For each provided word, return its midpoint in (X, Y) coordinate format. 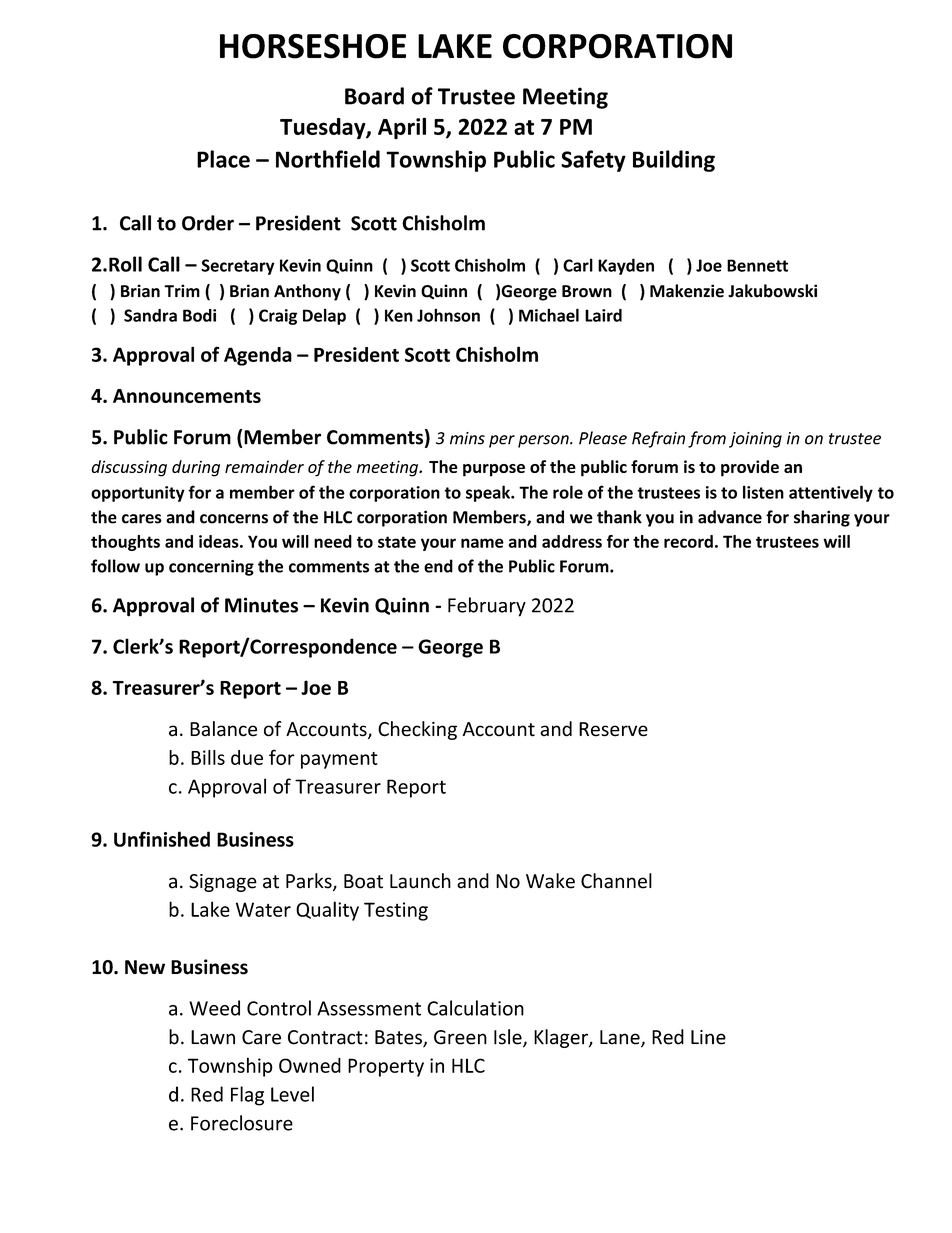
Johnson (448, 315)
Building (674, 161)
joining (755, 440)
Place (223, 159)
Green (460, 1037)
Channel (616, 881)
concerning (211, 568)
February (487, 607)
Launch (420, 881)
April (402, 128)
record (688, 541)
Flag (247, 1096)
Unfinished (162, 839)
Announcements (187, 396)
